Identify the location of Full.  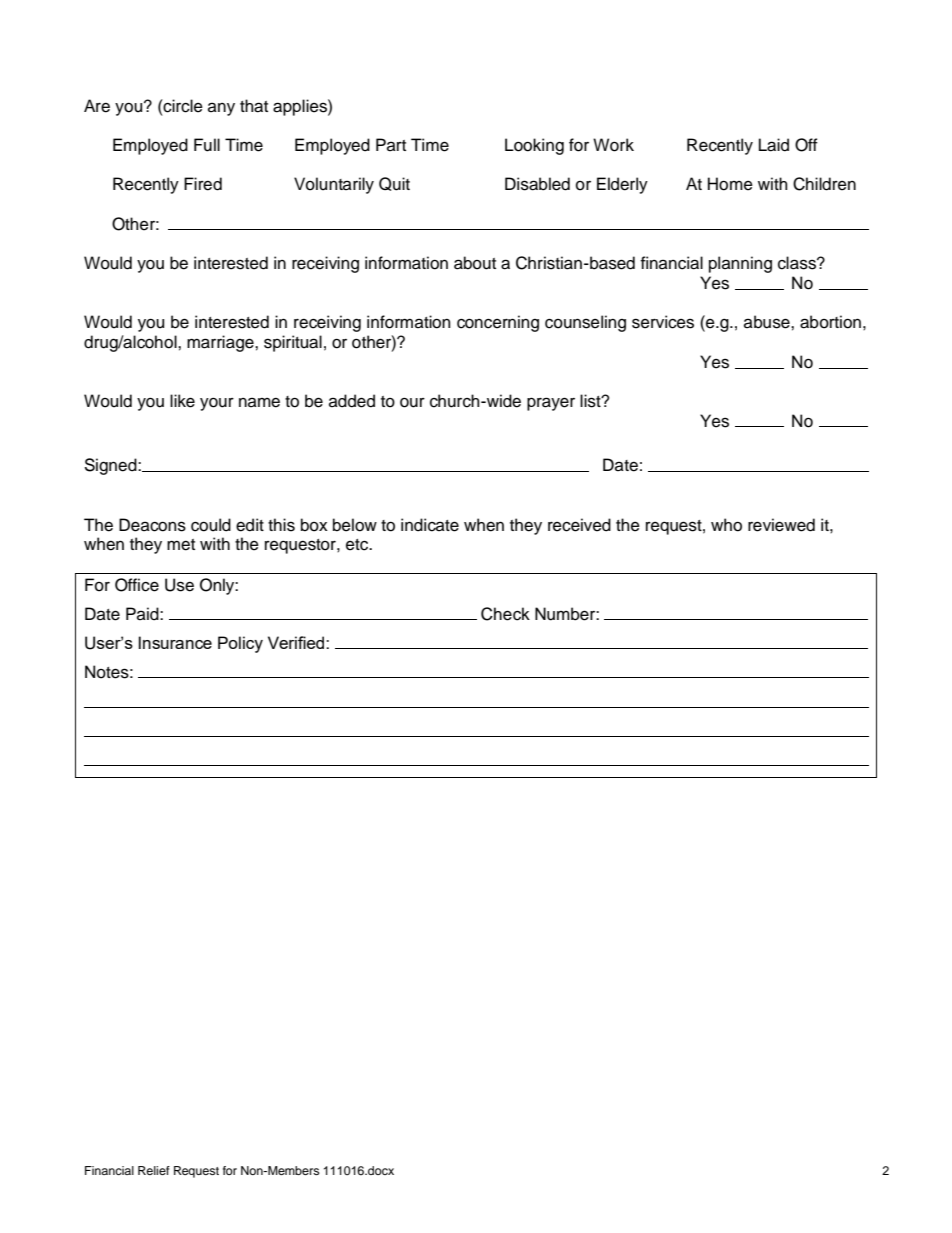
(207, 145).
